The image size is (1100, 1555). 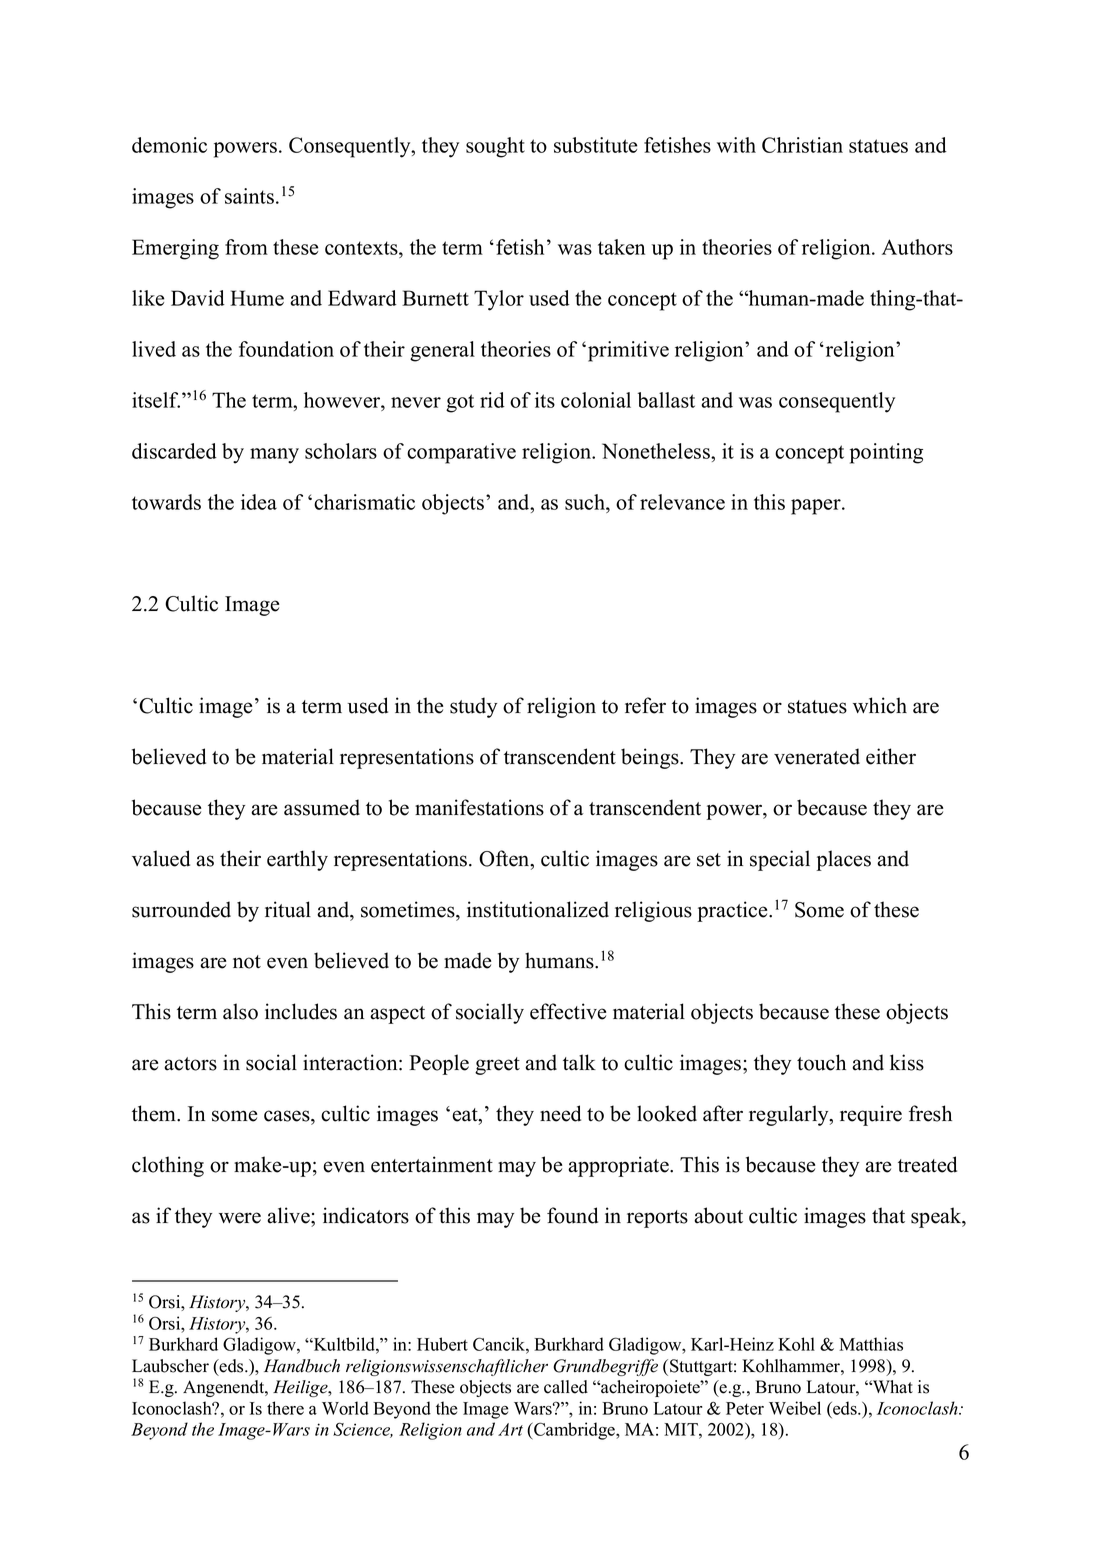 What do you see at coordinates (259, 502) in the screenshot?
I see `idea` at bounding box center [259, 502].
